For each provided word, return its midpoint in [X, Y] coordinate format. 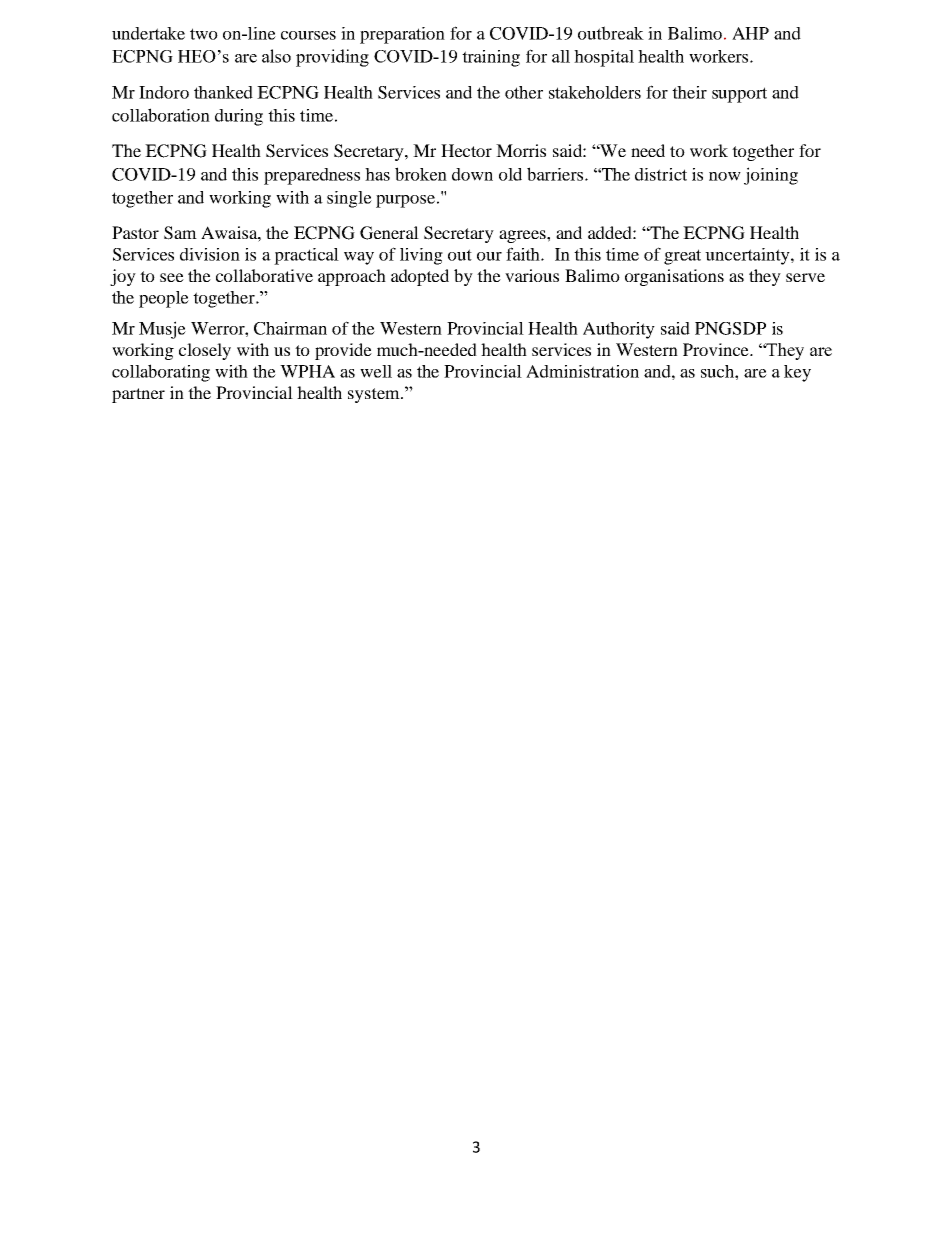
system [375, 395]
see [172, 277]
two [204, 34]
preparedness [312, 176]
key [797, 373]
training [491, 58]
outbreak [611, 33]
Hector [466, 150]
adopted [420, 277]
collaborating [161, 373]
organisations [674, 277]
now [725, 176]
